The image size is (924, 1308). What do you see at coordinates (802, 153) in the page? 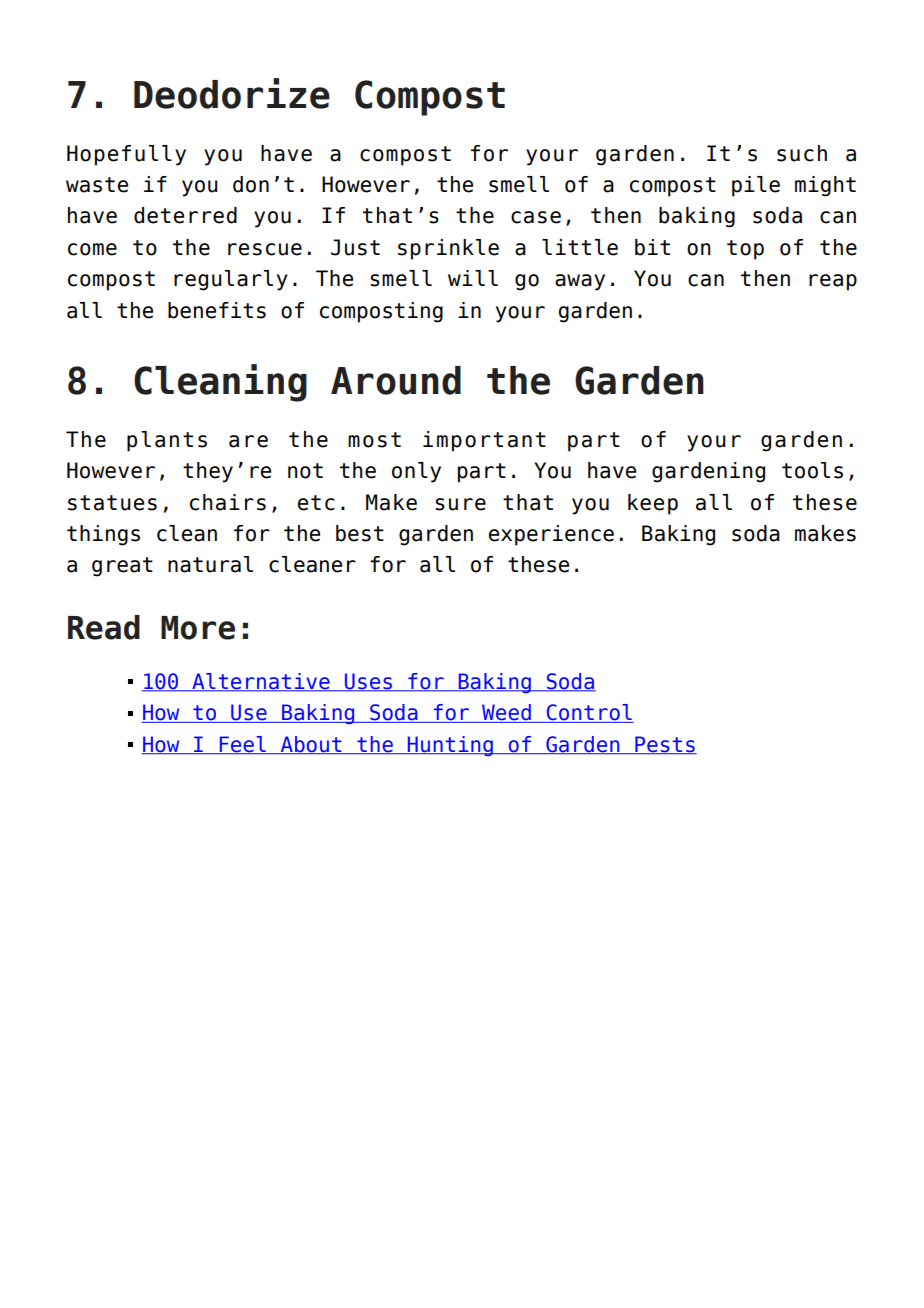
I see `such` at bounding box center [802, 153].
